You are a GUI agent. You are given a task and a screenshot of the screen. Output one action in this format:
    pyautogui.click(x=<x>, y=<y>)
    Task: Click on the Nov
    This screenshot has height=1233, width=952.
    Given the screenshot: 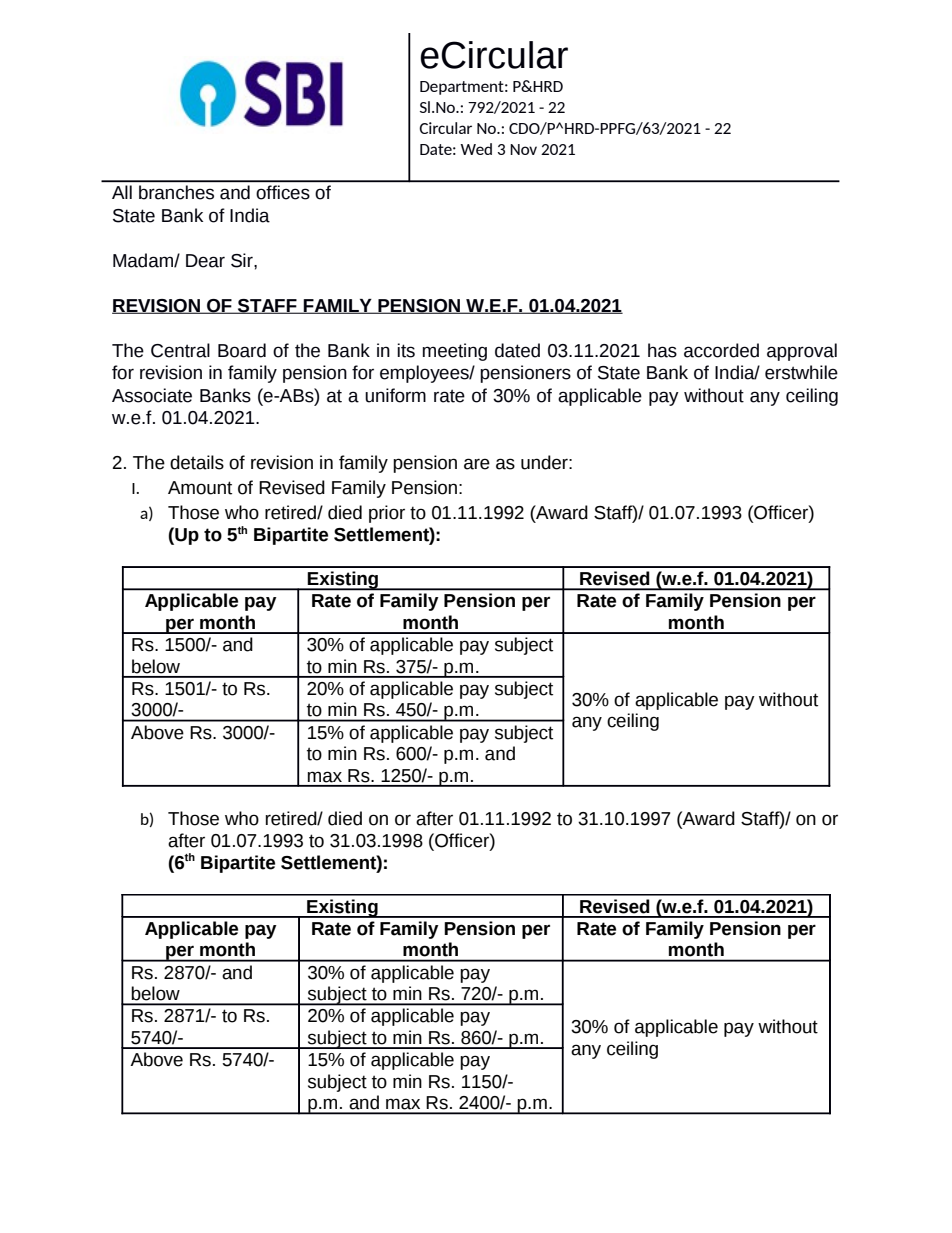 What is the action you would take?
    pyautogui.click(x=523, y=149)
